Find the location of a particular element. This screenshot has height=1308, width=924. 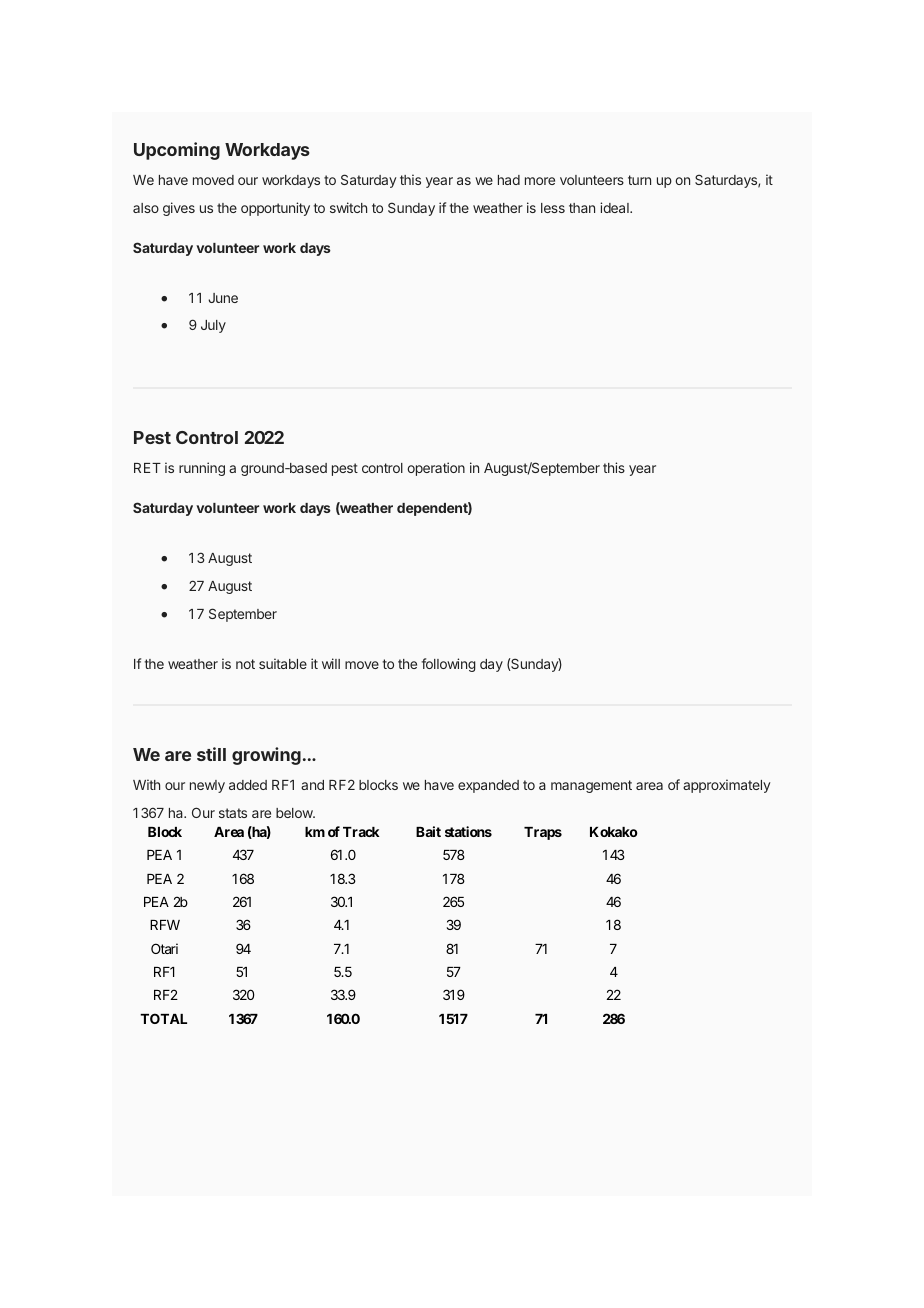

TOTAL is located at coordinates (163, 1018).
